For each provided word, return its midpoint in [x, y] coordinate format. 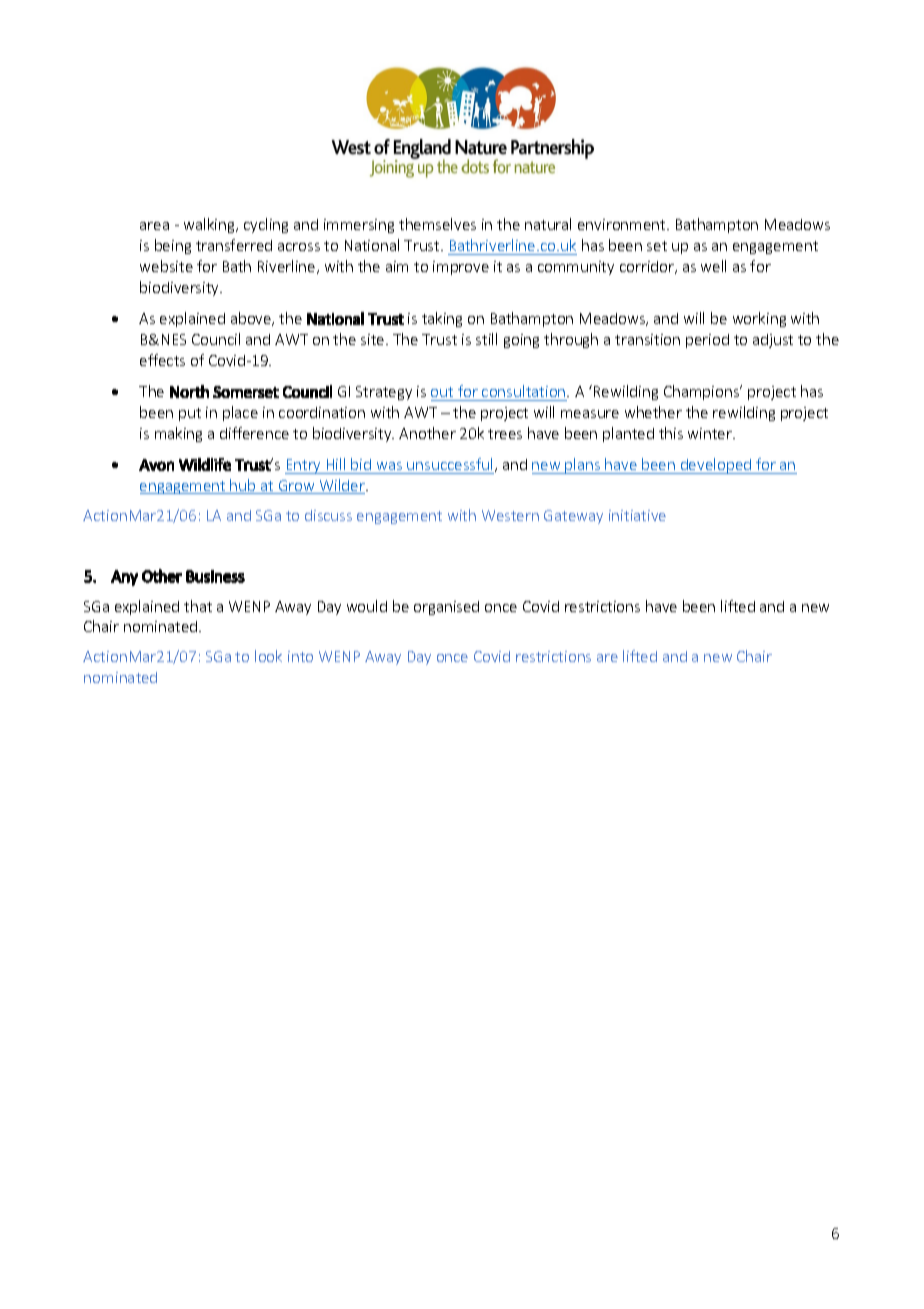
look [268, 656]
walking [210, 225]
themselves [437, 224]
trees [505, 434]
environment [623, 224]
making [178, 434]
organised [446, 608]
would [367, 606]
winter [711, 433]
